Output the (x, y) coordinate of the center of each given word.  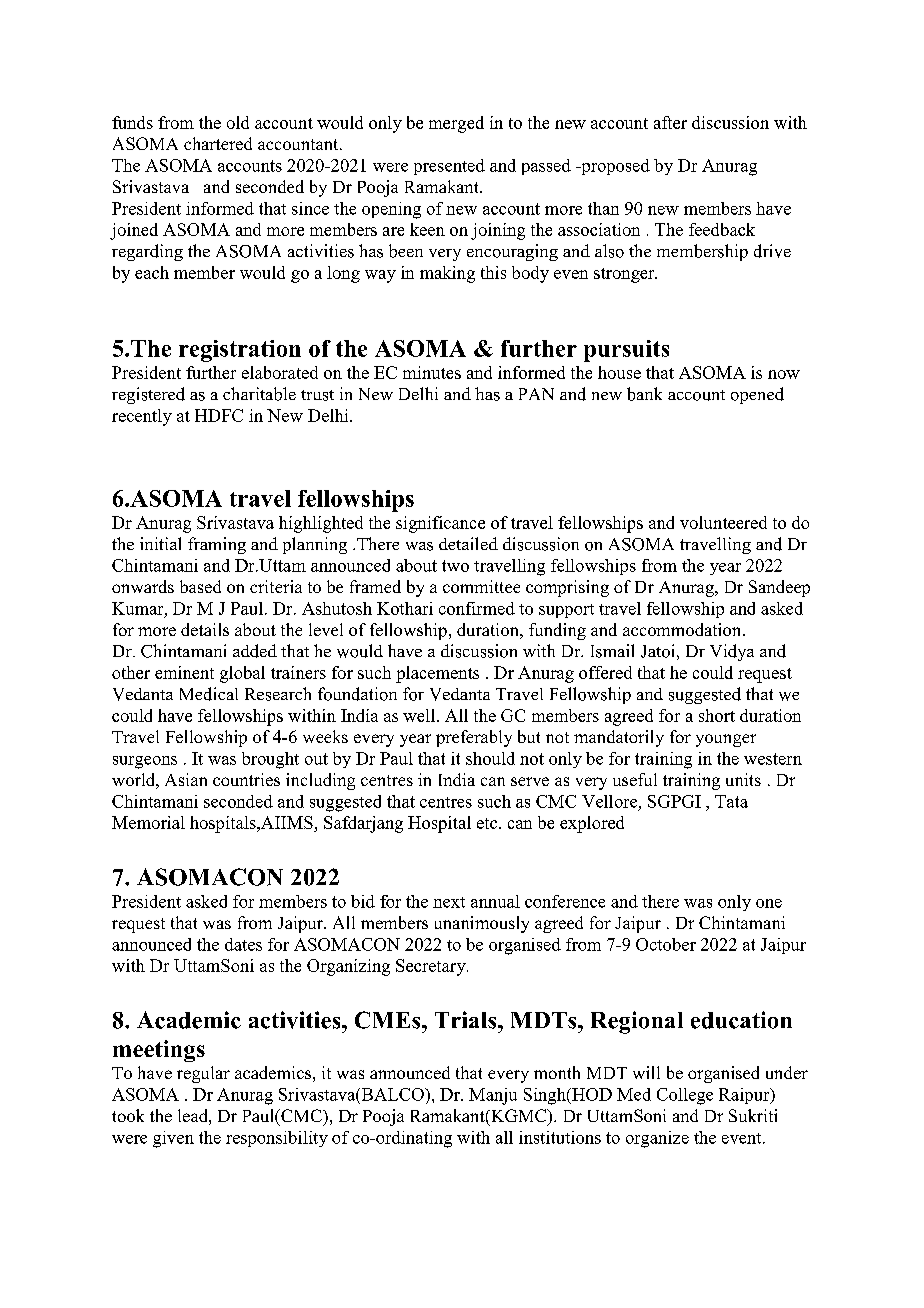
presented (449, 167)
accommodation (683, 629)
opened (757, 395)
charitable (259, 394)
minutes (432, 372)
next (449, 902)
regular (203, 1074)
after (670, 122)
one (769, 903)
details (205, 629)
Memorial (148, 822)
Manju (493, 1096)
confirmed (477, 608)
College (685, 1096)
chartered (218, 143)
